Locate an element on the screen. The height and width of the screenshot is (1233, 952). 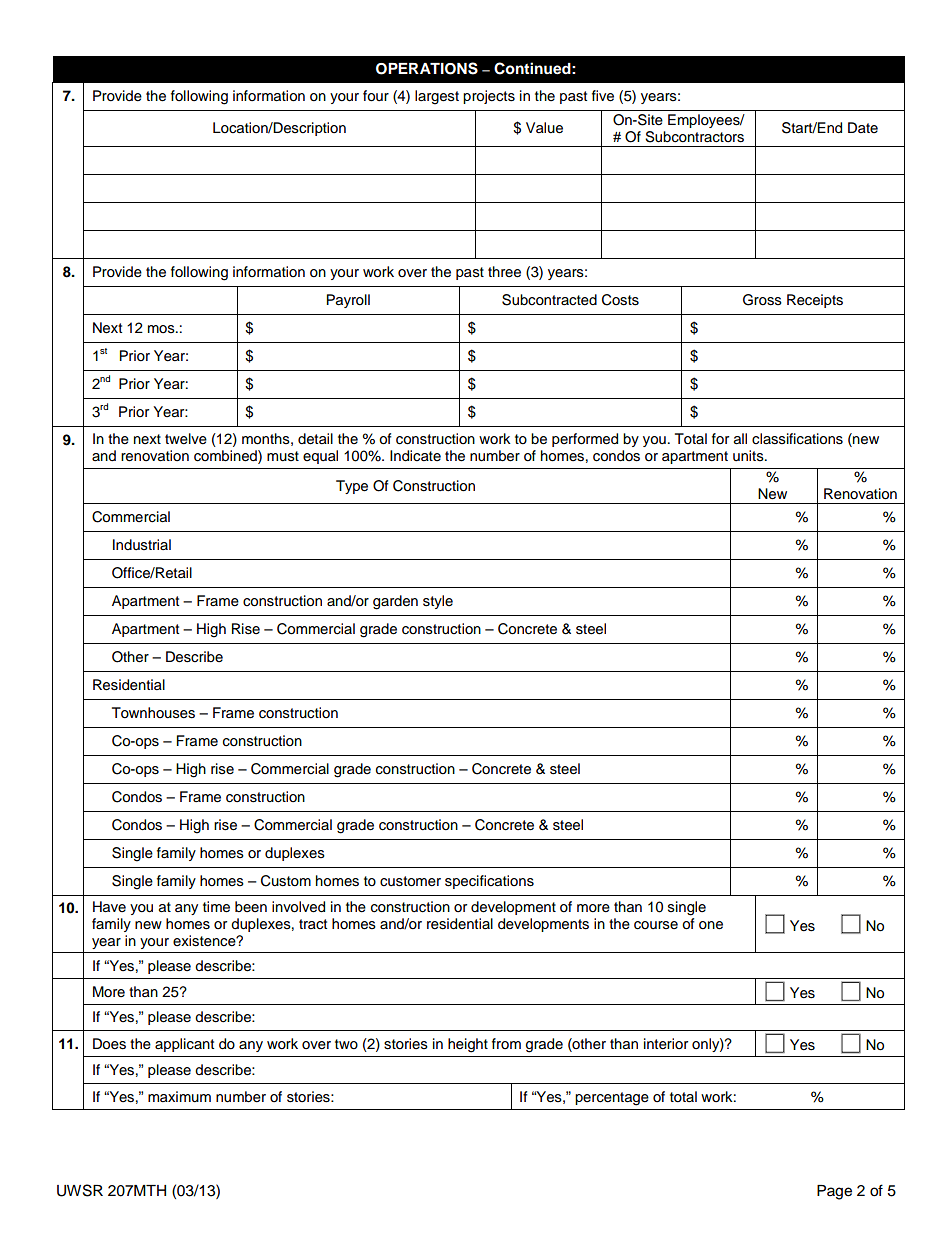
four is located at coordinates (376, 96).
